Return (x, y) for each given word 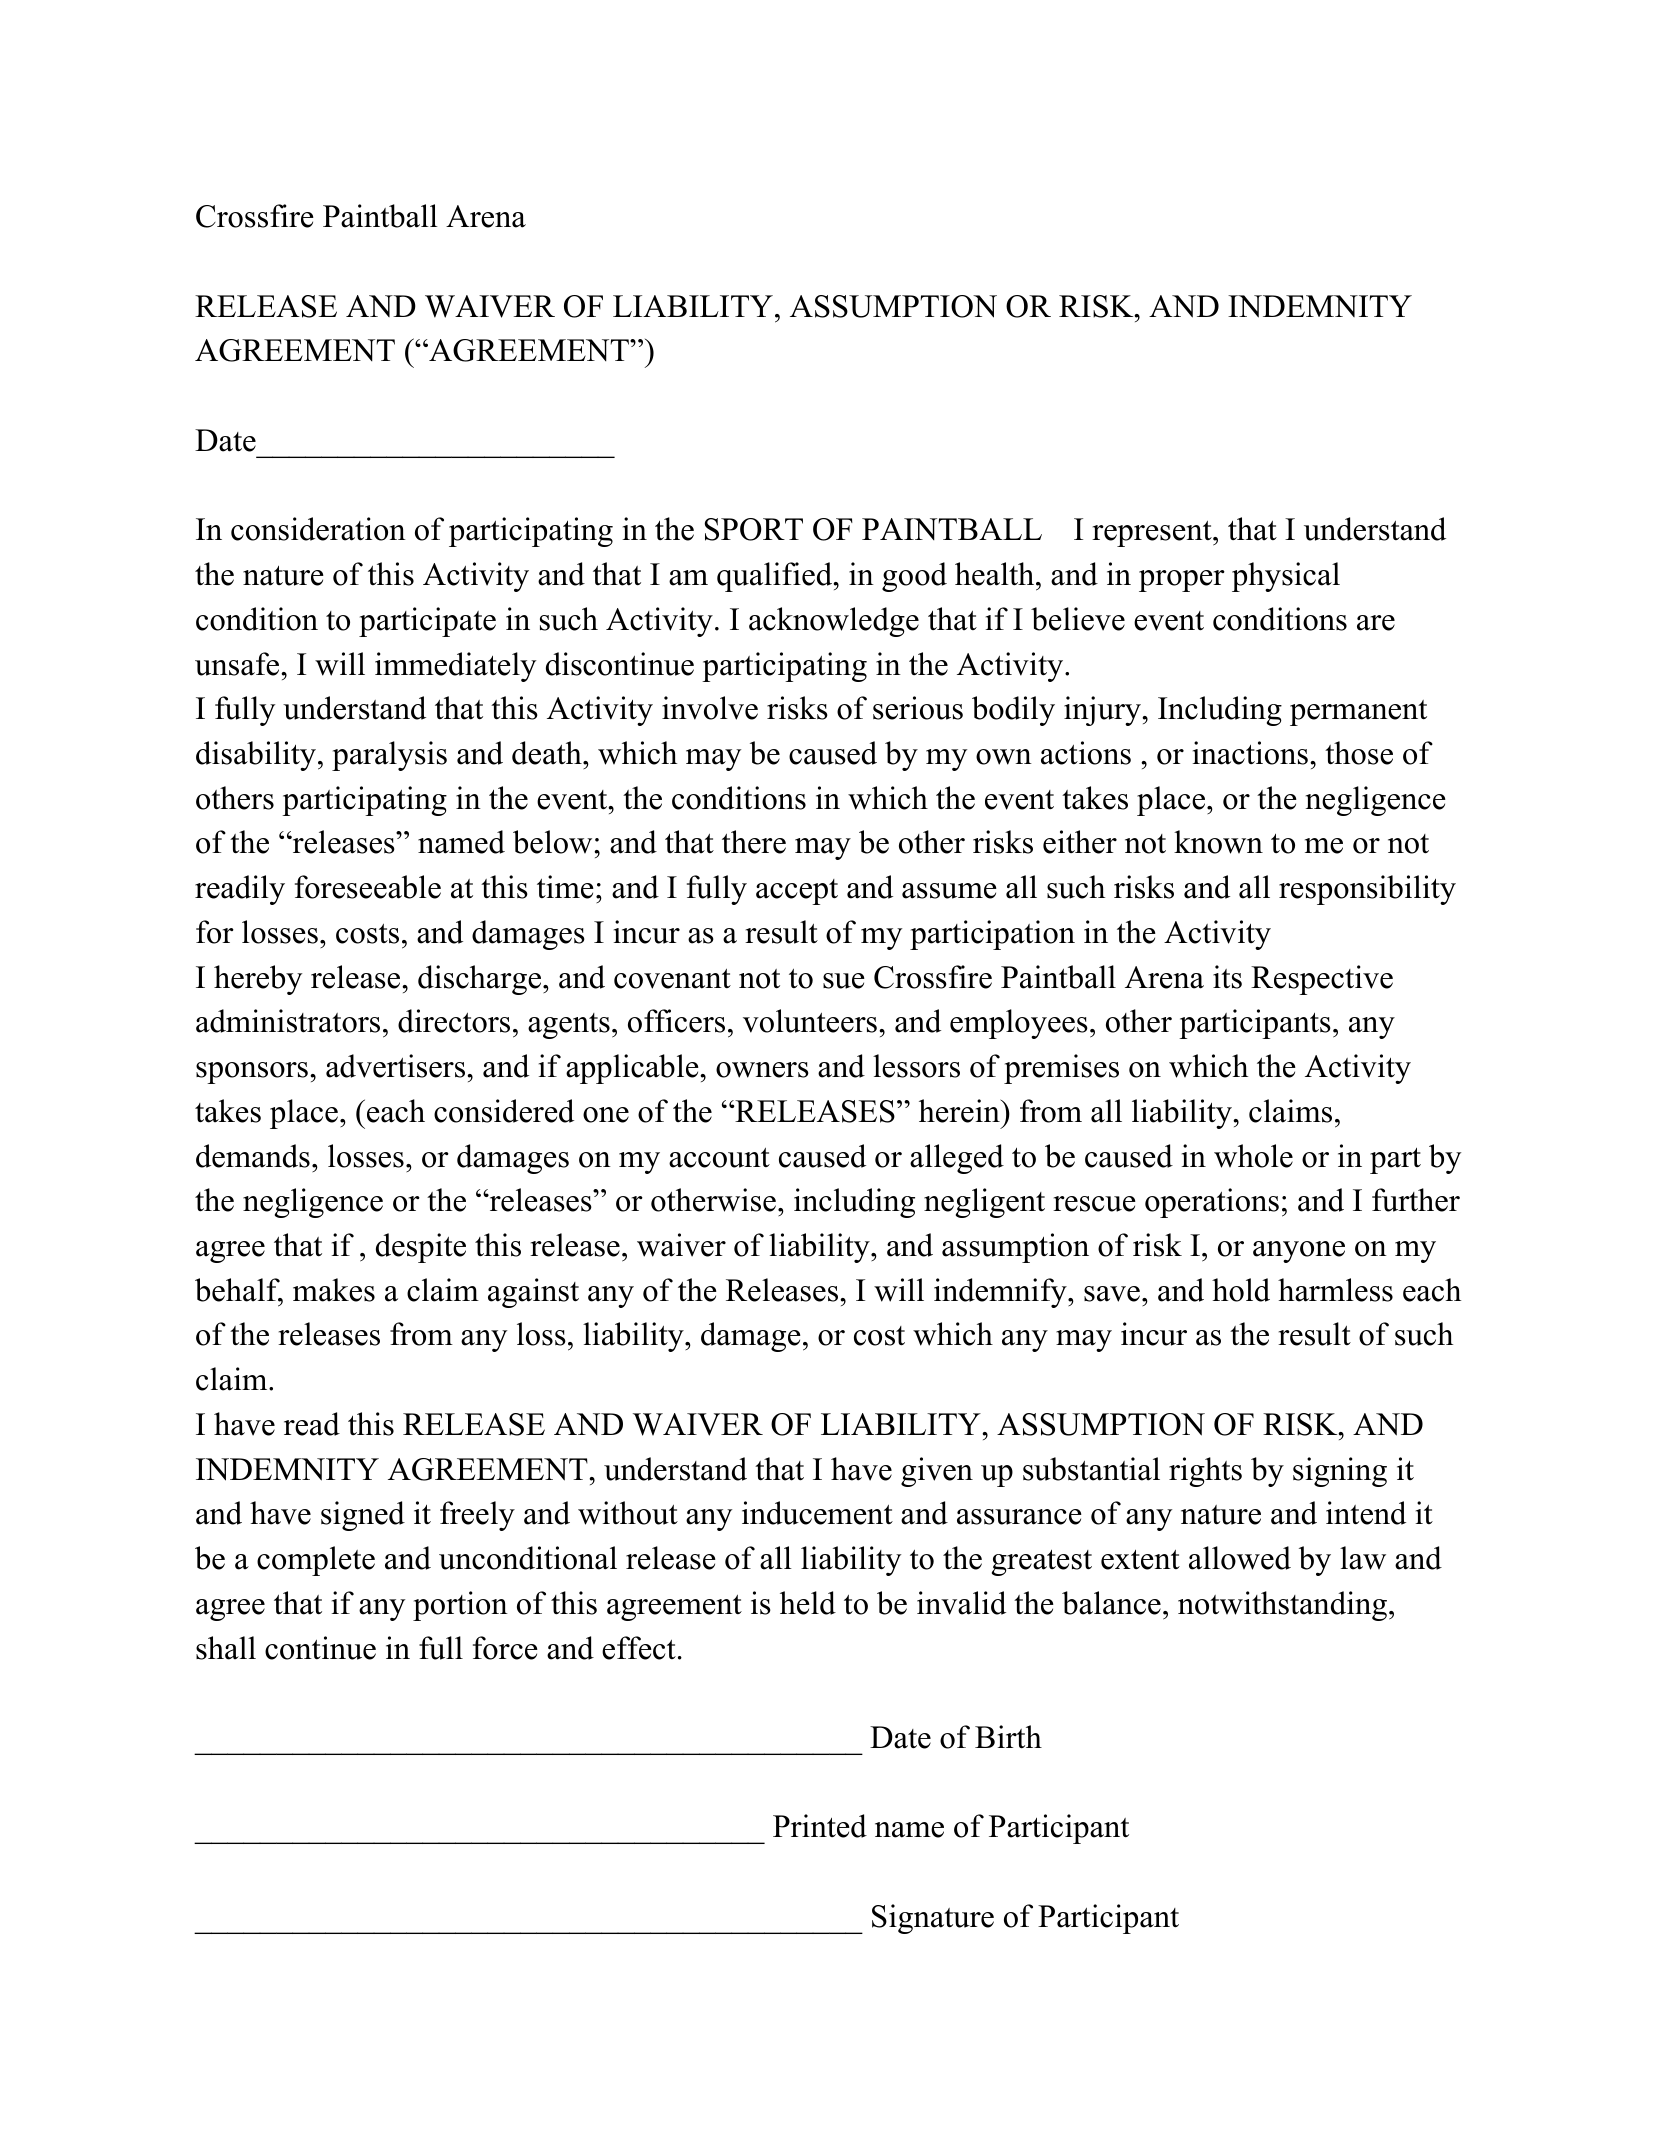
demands (253, 1156)
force (505, 1648)
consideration (318, 529)
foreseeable (368, 887)
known (1218, 842)
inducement (817, 1513)
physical (1286, 577)
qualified (776, 577)
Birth (1008, 1737)
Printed (820, 1826)
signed (363, 1516)
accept (797, 892)
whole (1253, 1156)
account (719, 1158)
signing (1340, 1472)
